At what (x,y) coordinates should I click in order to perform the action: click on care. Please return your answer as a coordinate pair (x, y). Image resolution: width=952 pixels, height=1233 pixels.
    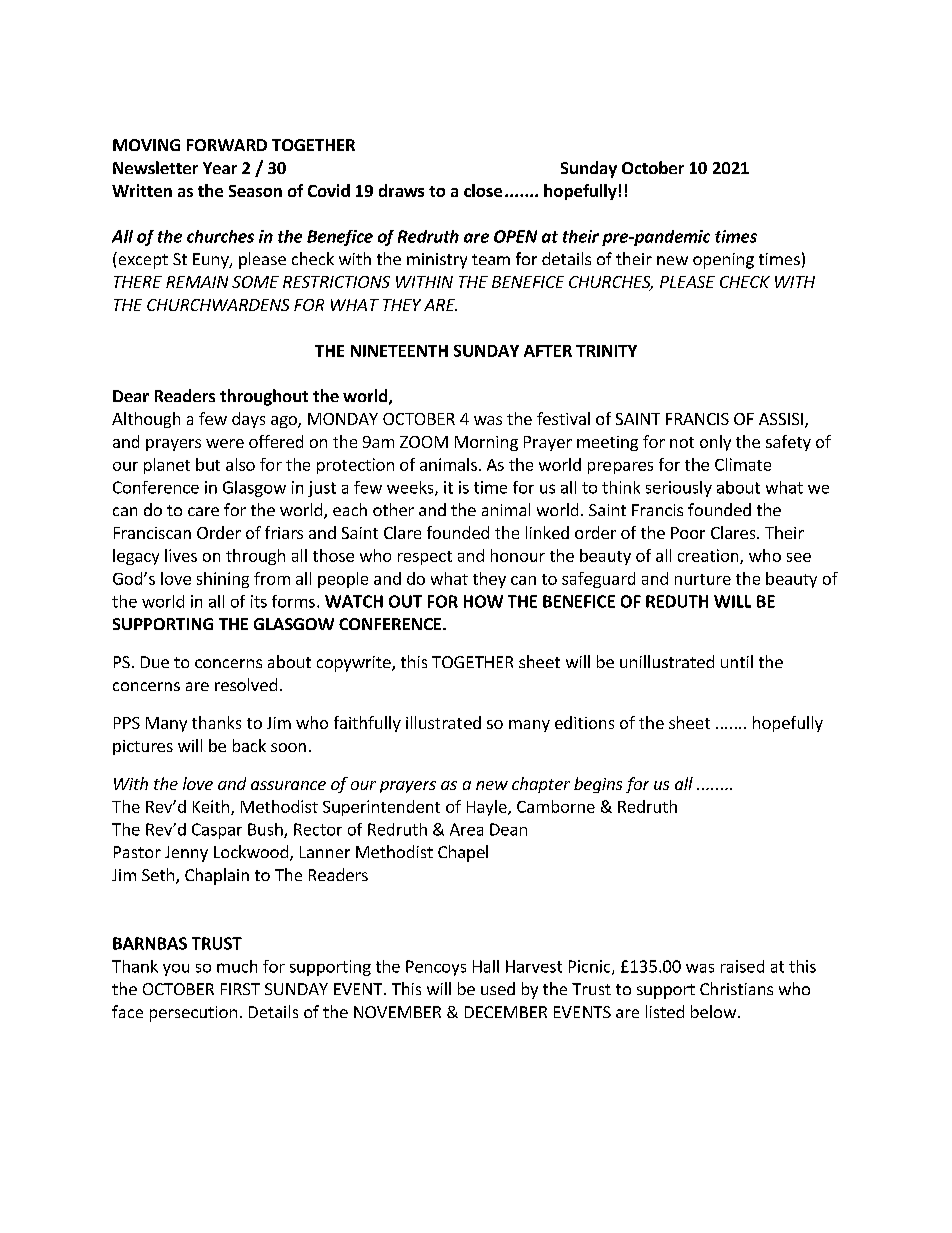
    Looking at the image, I should click on (203, 511).
